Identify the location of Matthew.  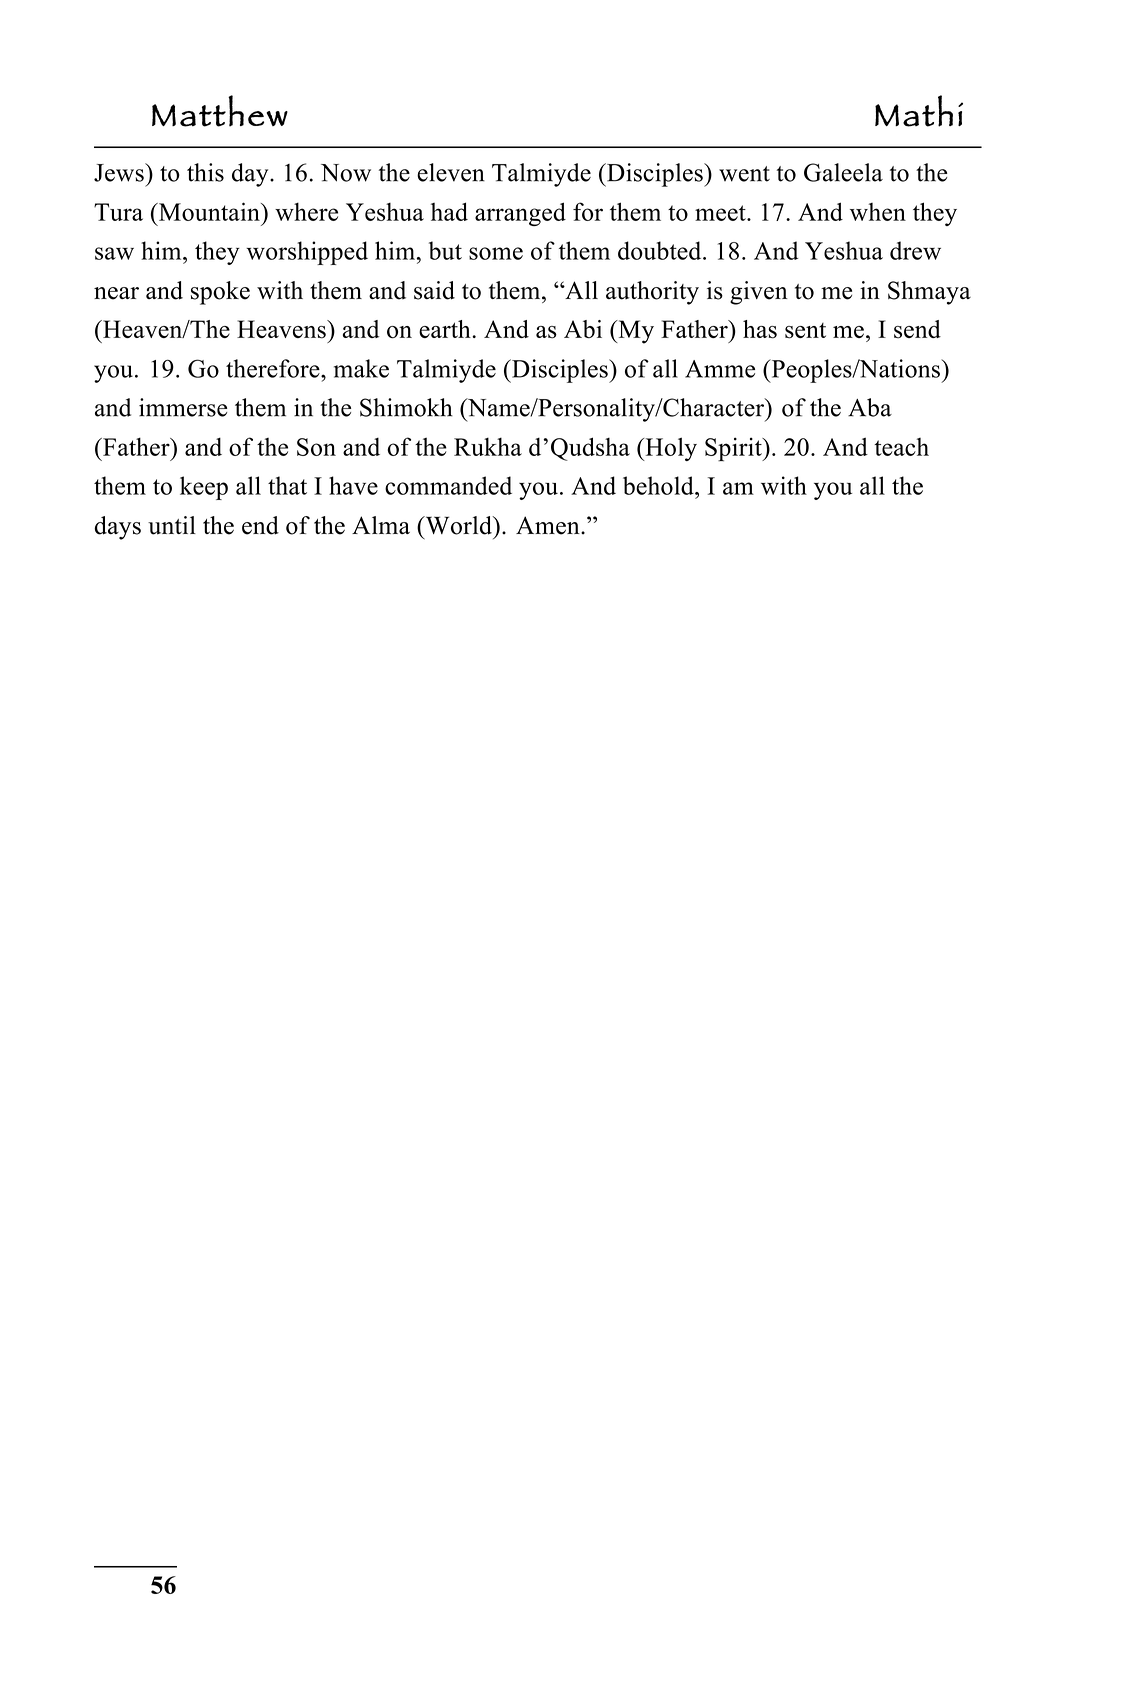
(220, 111).
